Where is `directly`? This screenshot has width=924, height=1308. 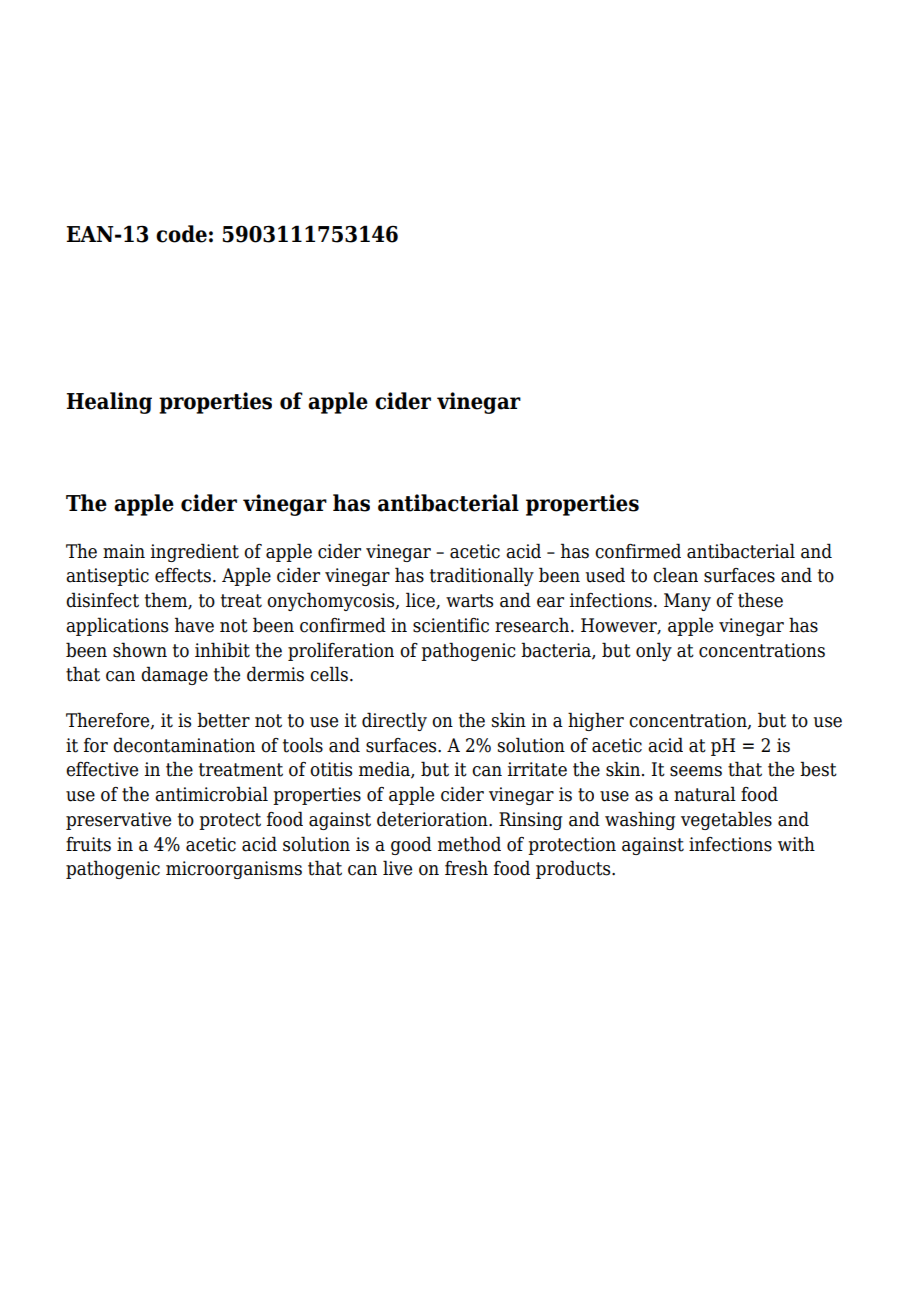 directly is located at coordinates (394, 721).
